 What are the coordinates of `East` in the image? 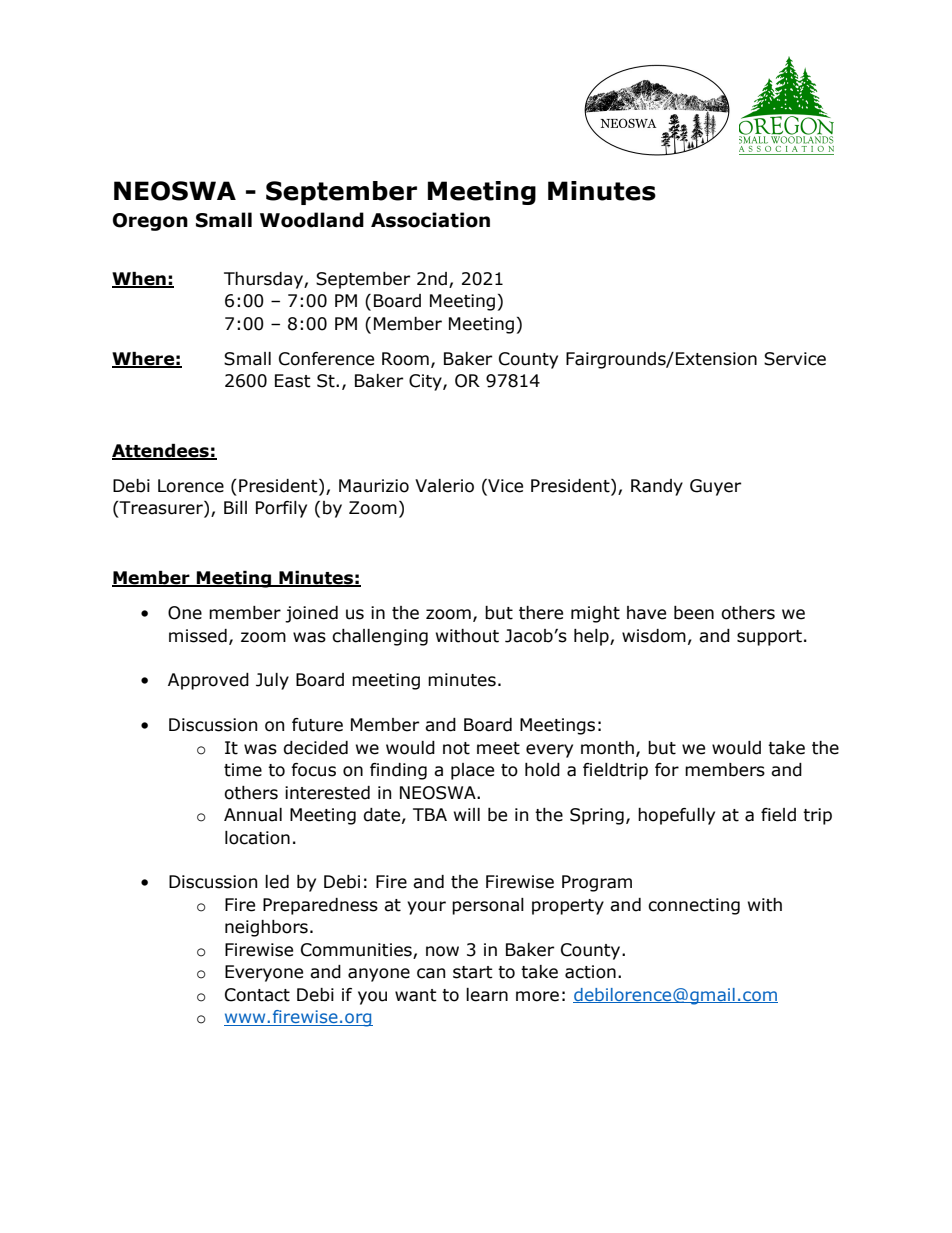 It's located at (293, 381).
